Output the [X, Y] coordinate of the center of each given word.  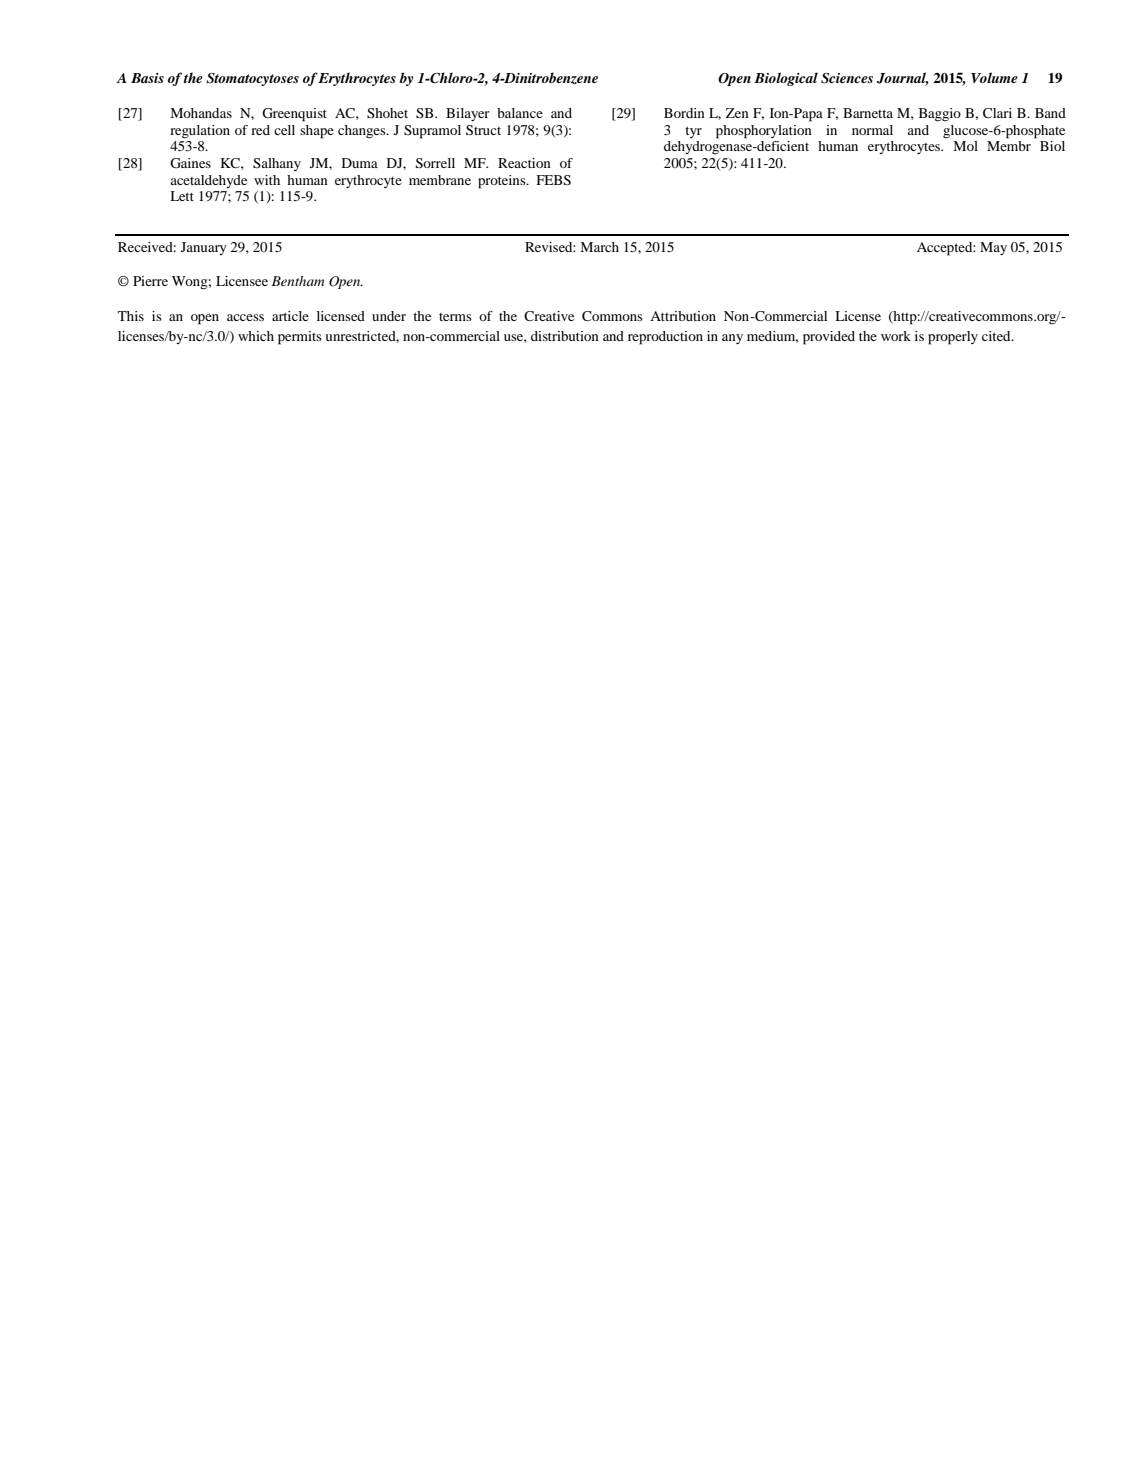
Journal [903, 79]
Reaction [524, 163]
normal [872, 130]
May [993, 248]
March [599, 247]
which [256, 336]
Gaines [190, 163]
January [204, 248]
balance [520, 113]
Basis [147, 78]
